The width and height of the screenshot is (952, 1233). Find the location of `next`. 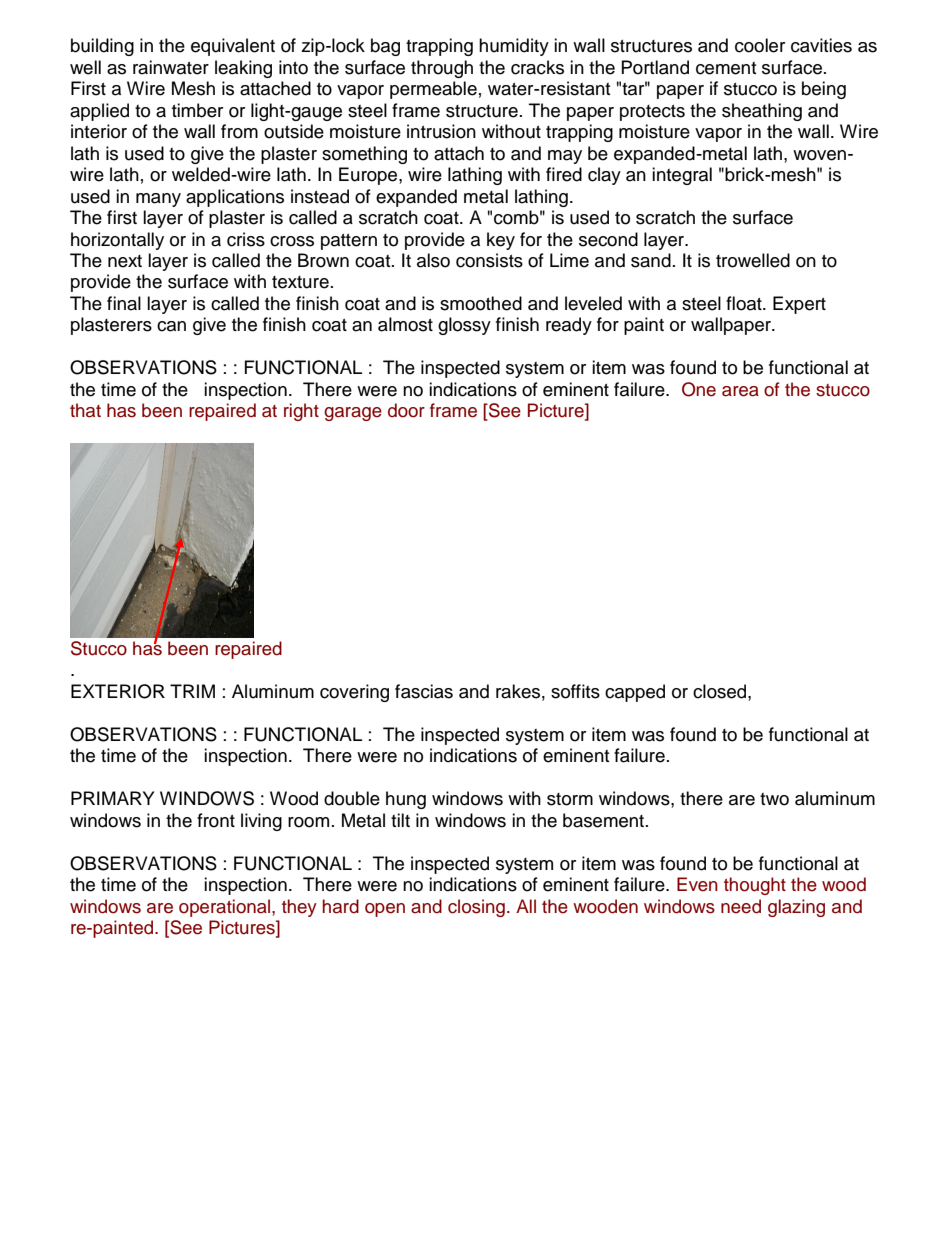

next is located at coordinates (125, 261).
